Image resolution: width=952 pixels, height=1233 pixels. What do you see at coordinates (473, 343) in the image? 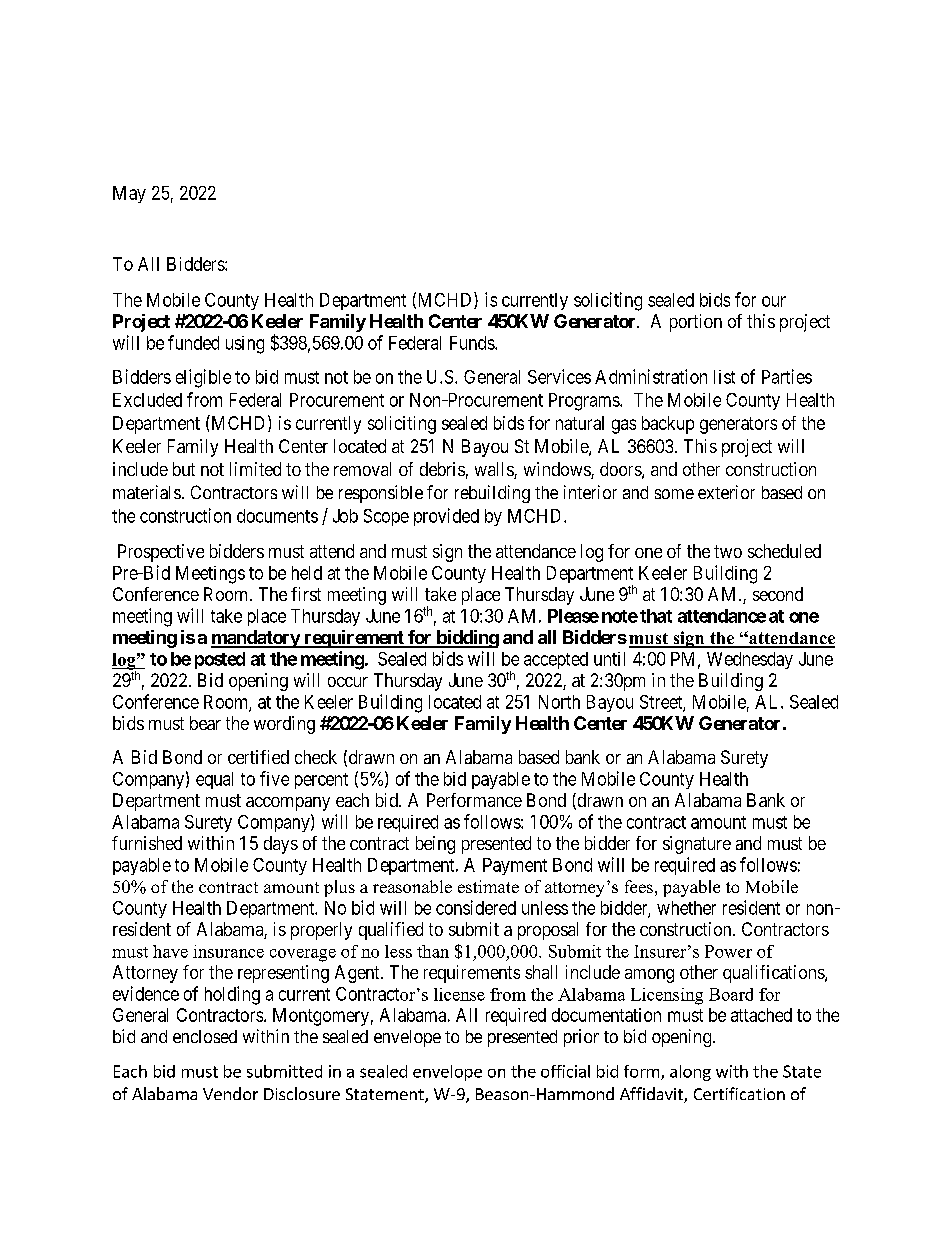
I see `Funds` at bounding box center [473, 343].
